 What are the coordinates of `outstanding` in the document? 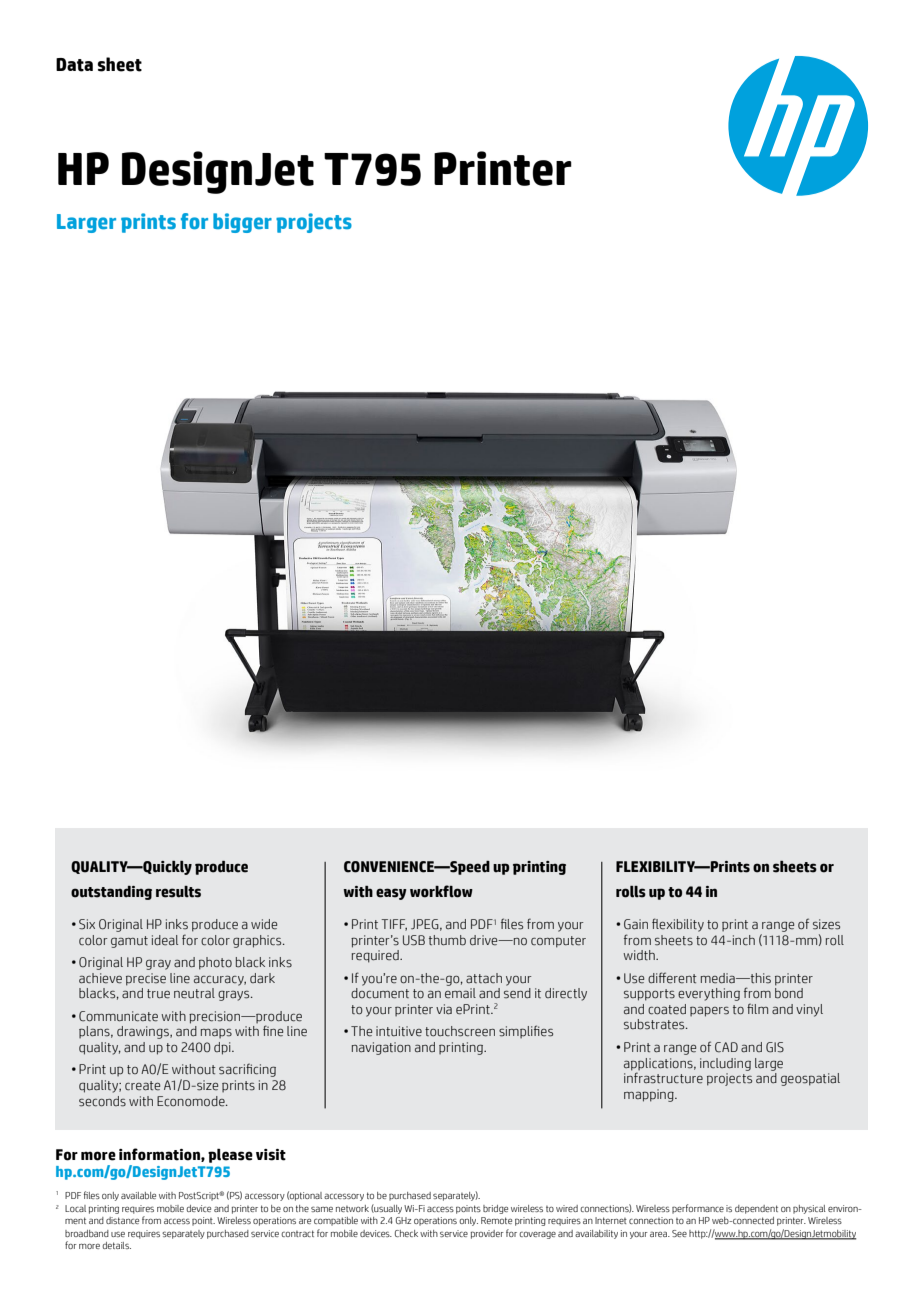 It's located at (111, 893).
